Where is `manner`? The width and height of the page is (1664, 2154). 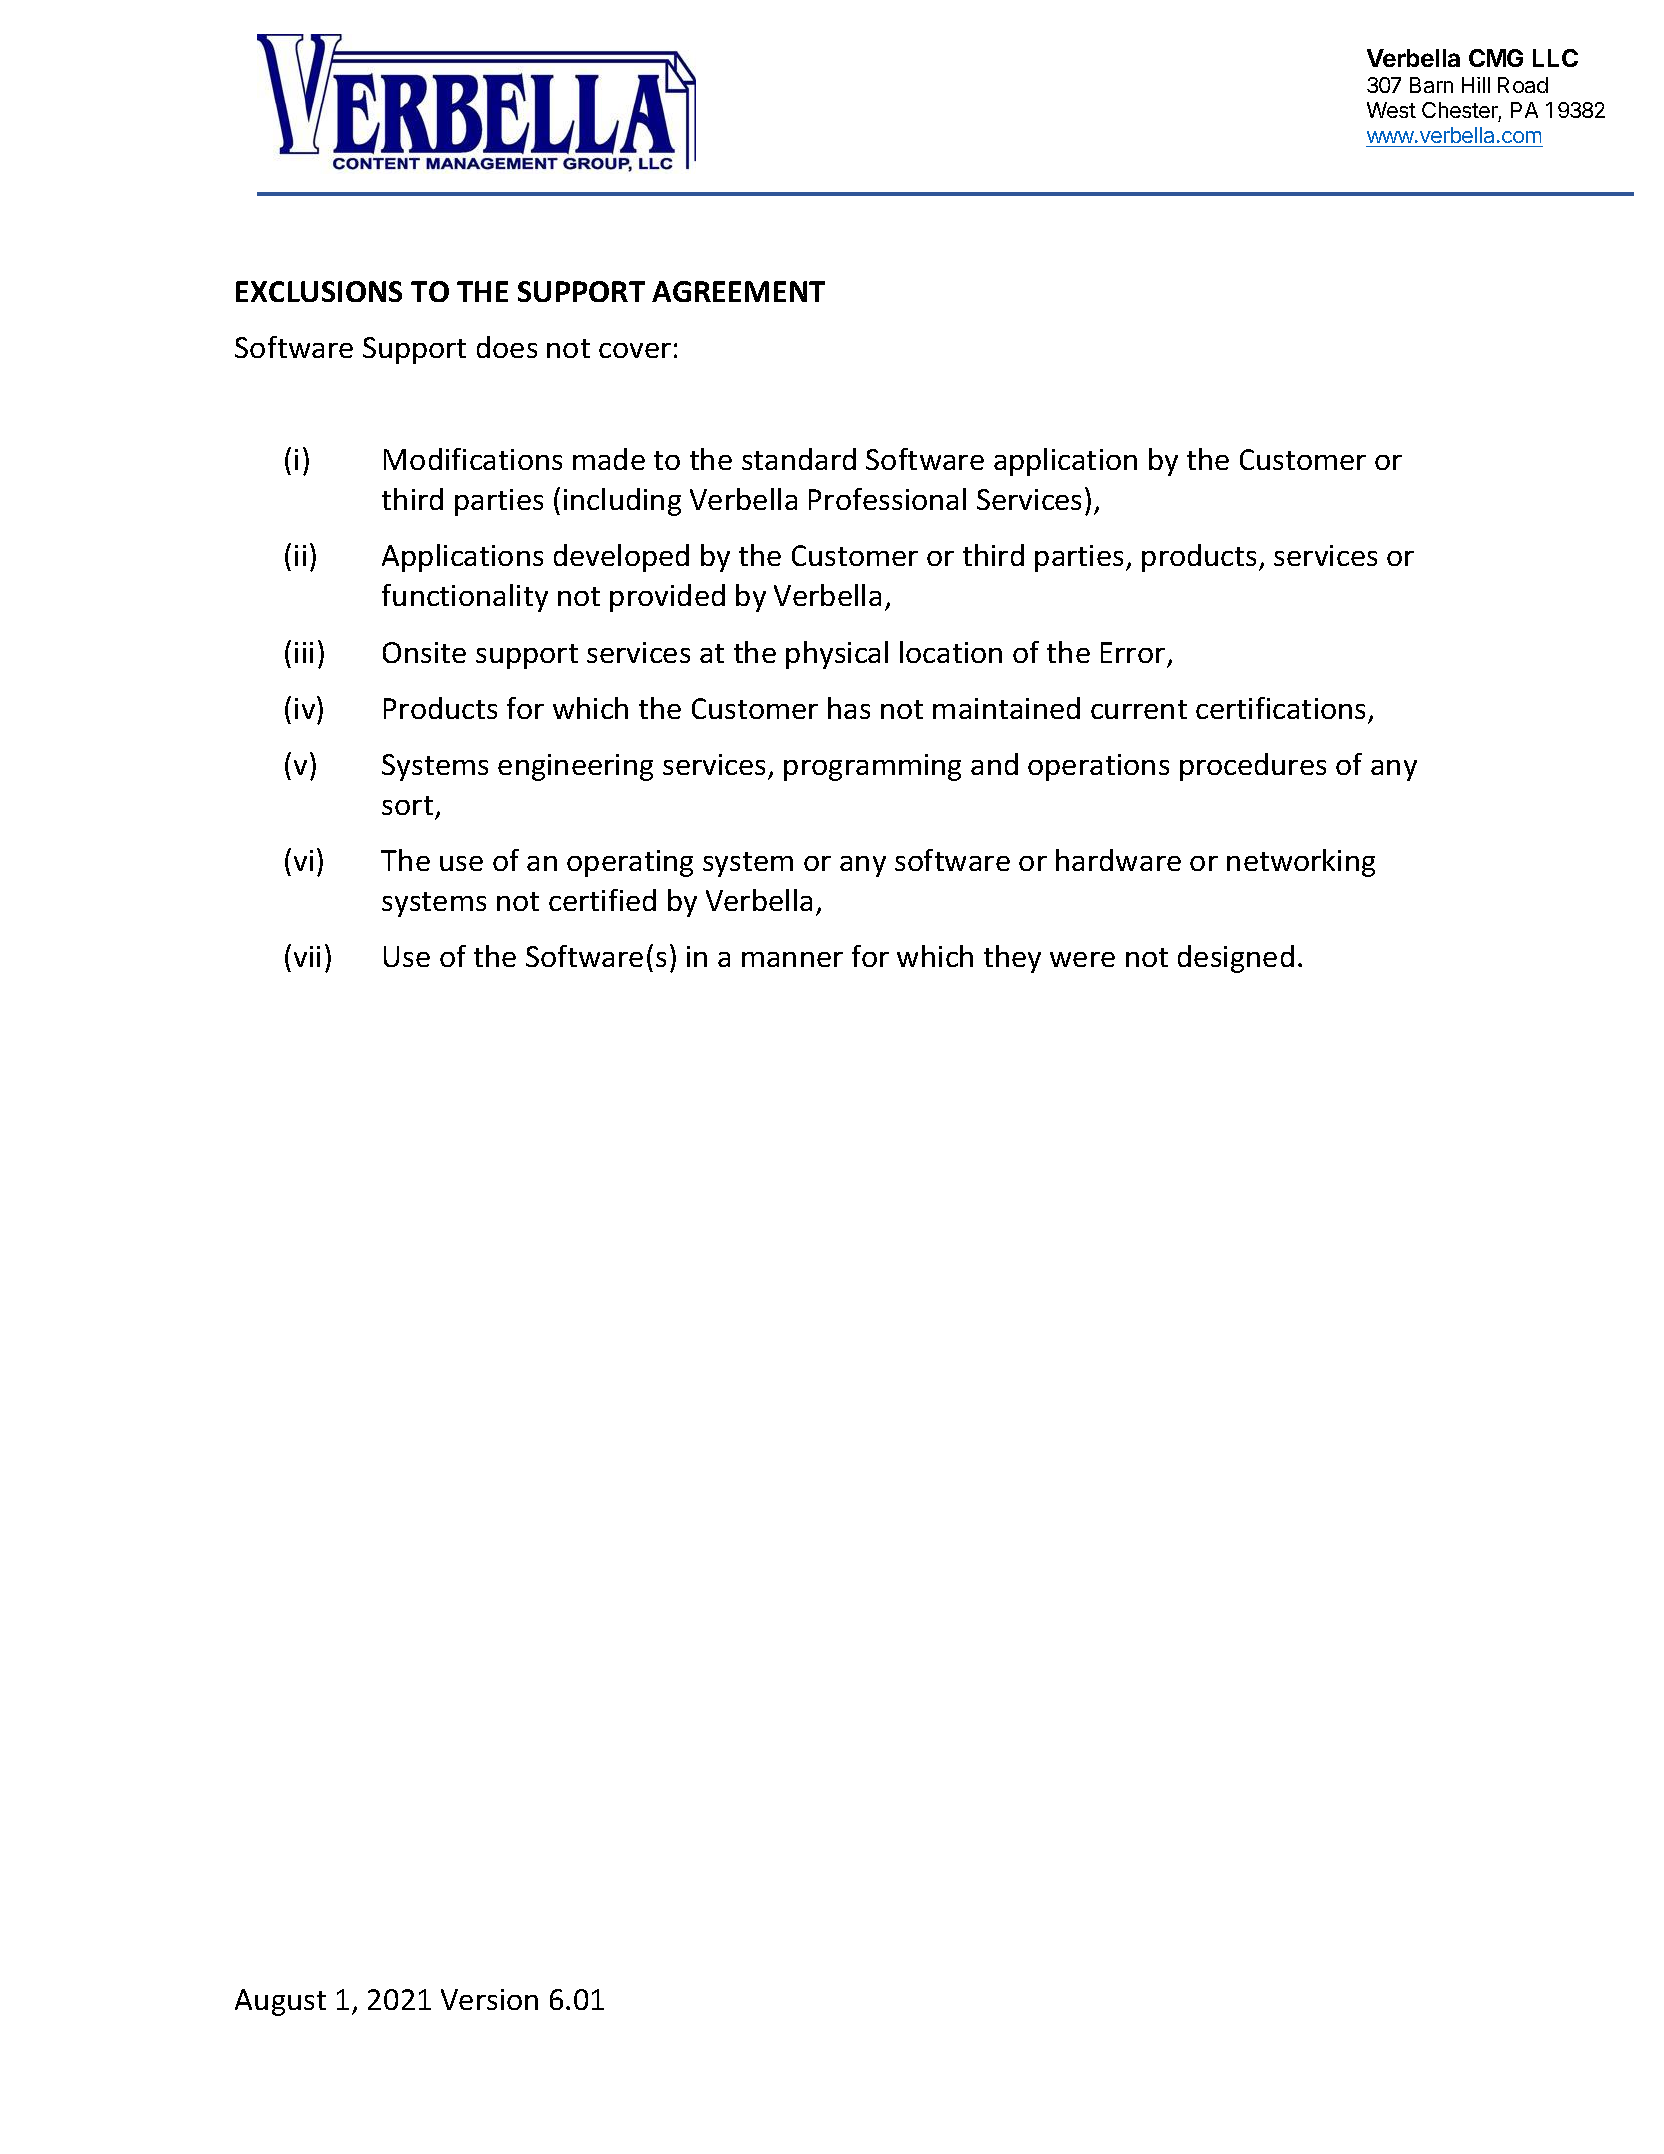 manner is located at coordinates (792, 959).
